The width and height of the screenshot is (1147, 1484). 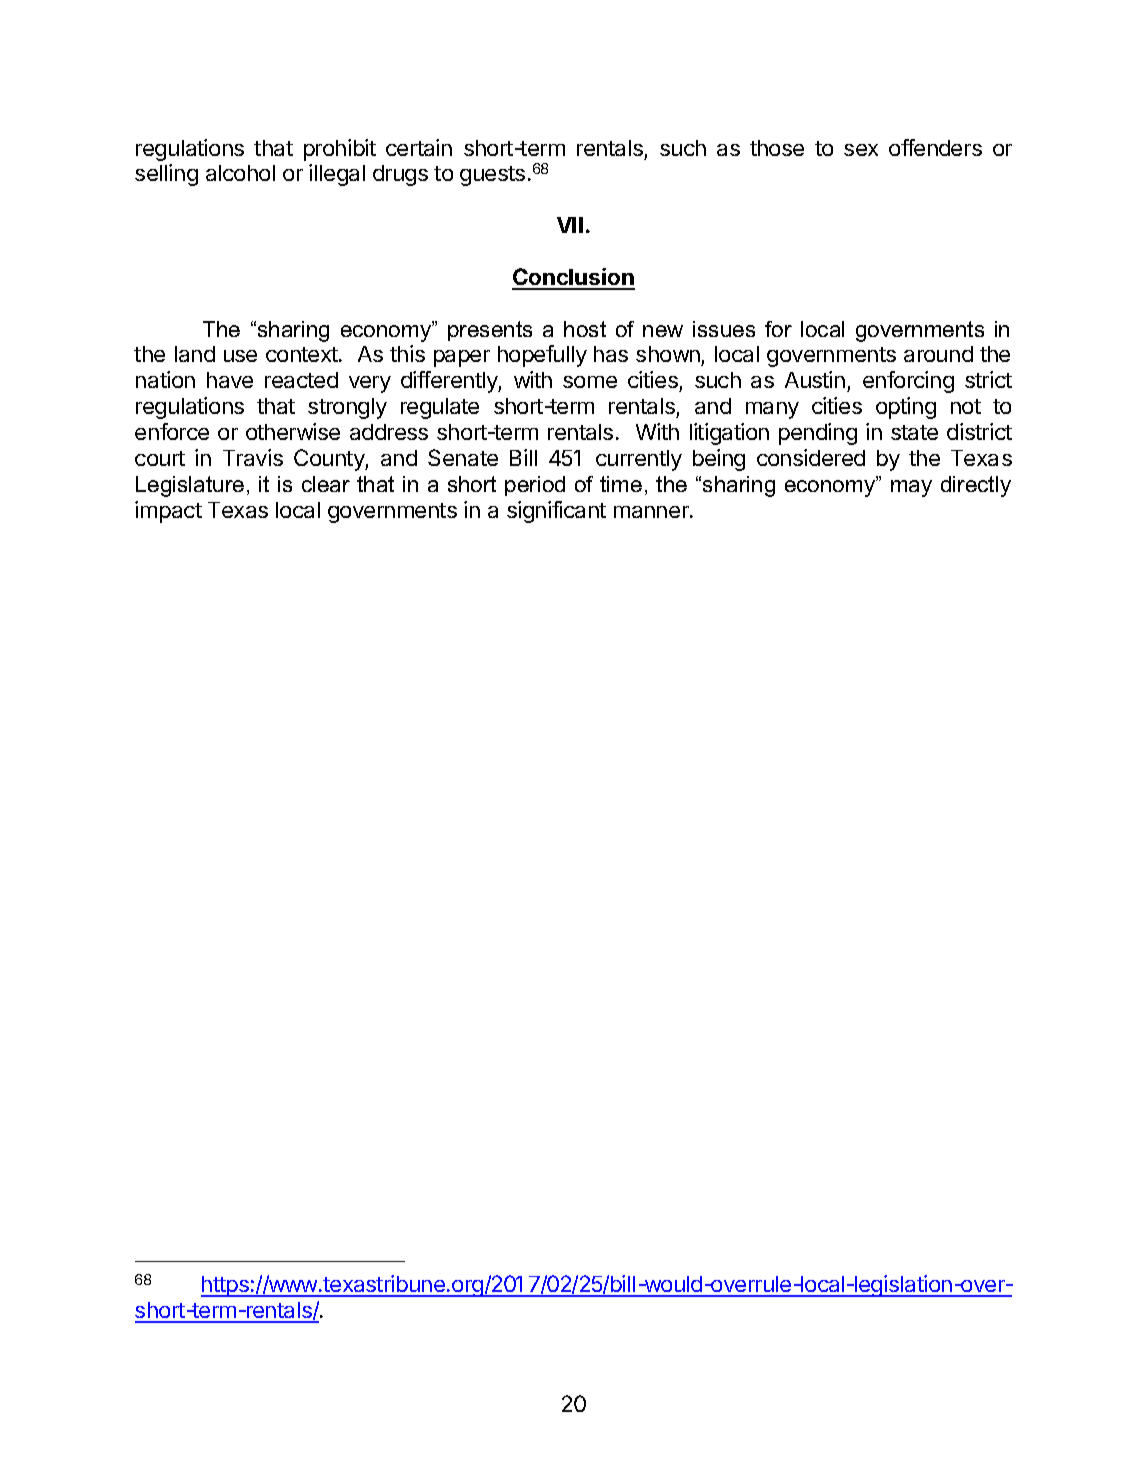 What do you see at coordinates (230, 380) in the screenshot?
I see `have` at bounding box center [230, 380].
